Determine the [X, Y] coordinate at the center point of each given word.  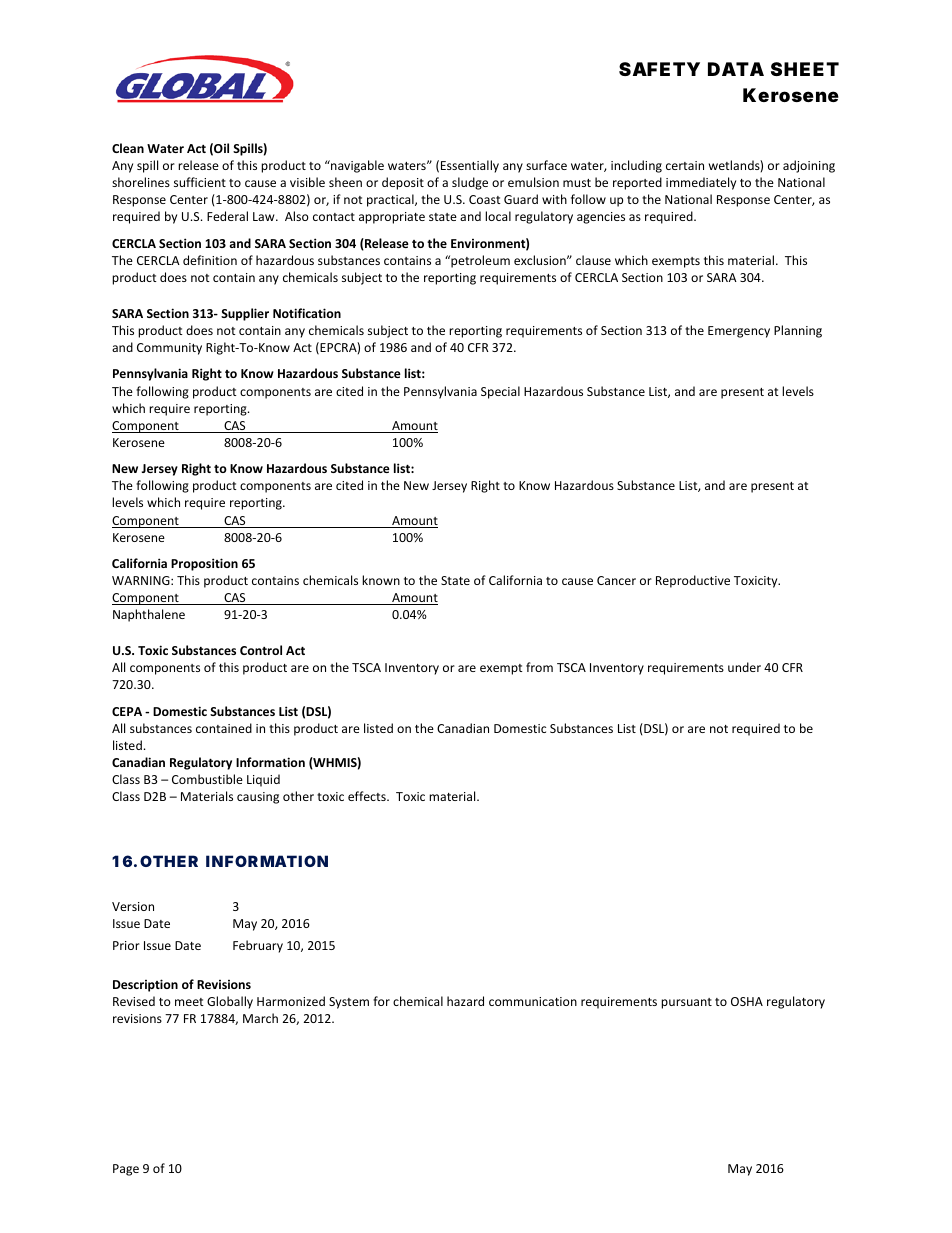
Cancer [616, 580]
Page [126, 1170]
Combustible [207, 779]
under [744, 667]
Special [500, 392]
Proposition [204, 564]
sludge [470, 183]
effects [368, 796]
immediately [701, 183]
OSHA [747, 1001]
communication [533, 1001]
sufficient [200, 182]
